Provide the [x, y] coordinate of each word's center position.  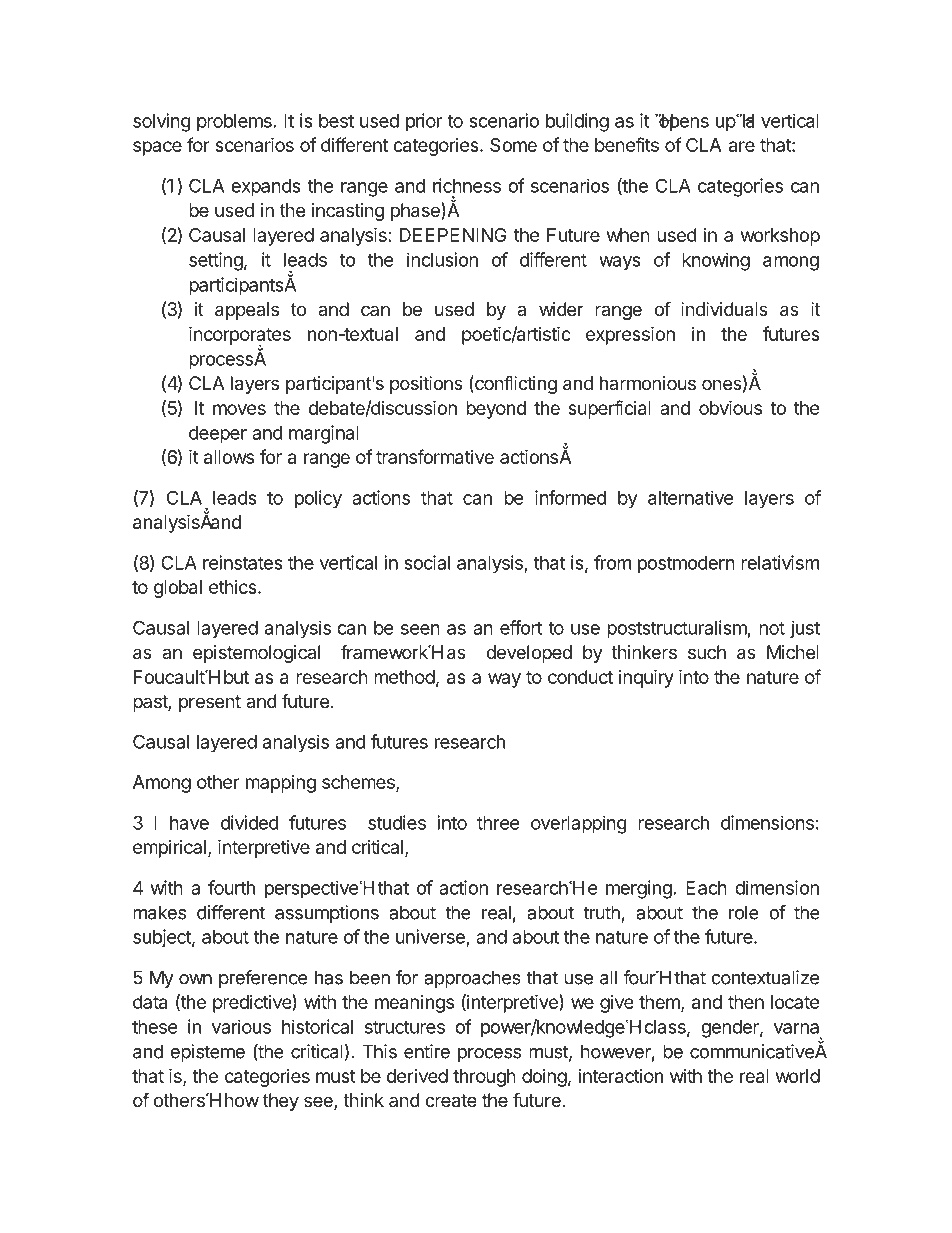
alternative [690, 497]
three [498, 823]
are [742, 146]
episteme [207, 1053]
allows [229, 457]
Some [513, 145]
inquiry [646, 678]
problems [234, 123]
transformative [435, 456]
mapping [281, 784]
